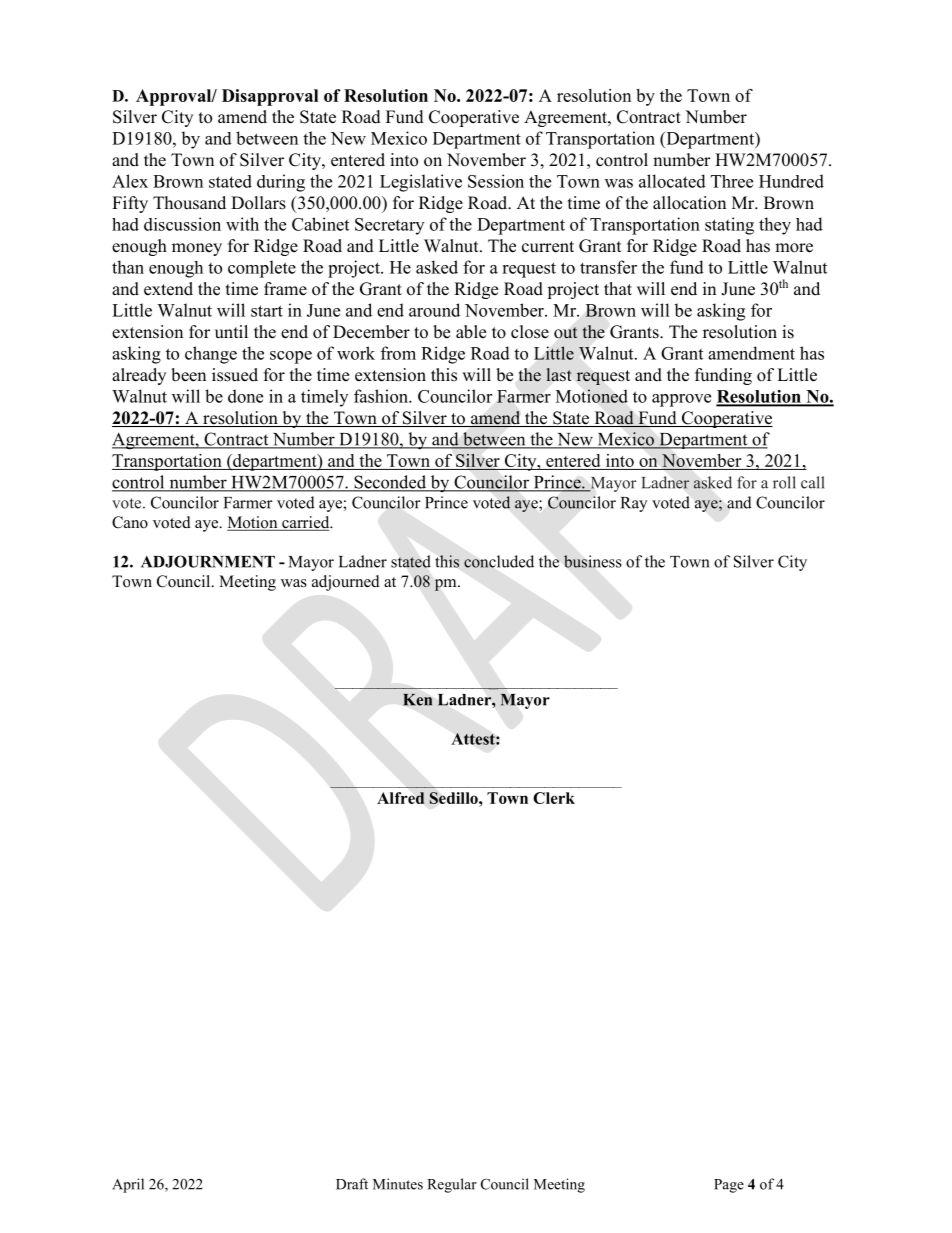 The image size is (952, 1233). Describe the element at coordinates (729, 226) in the screenshot. I see `stating` at that location.
